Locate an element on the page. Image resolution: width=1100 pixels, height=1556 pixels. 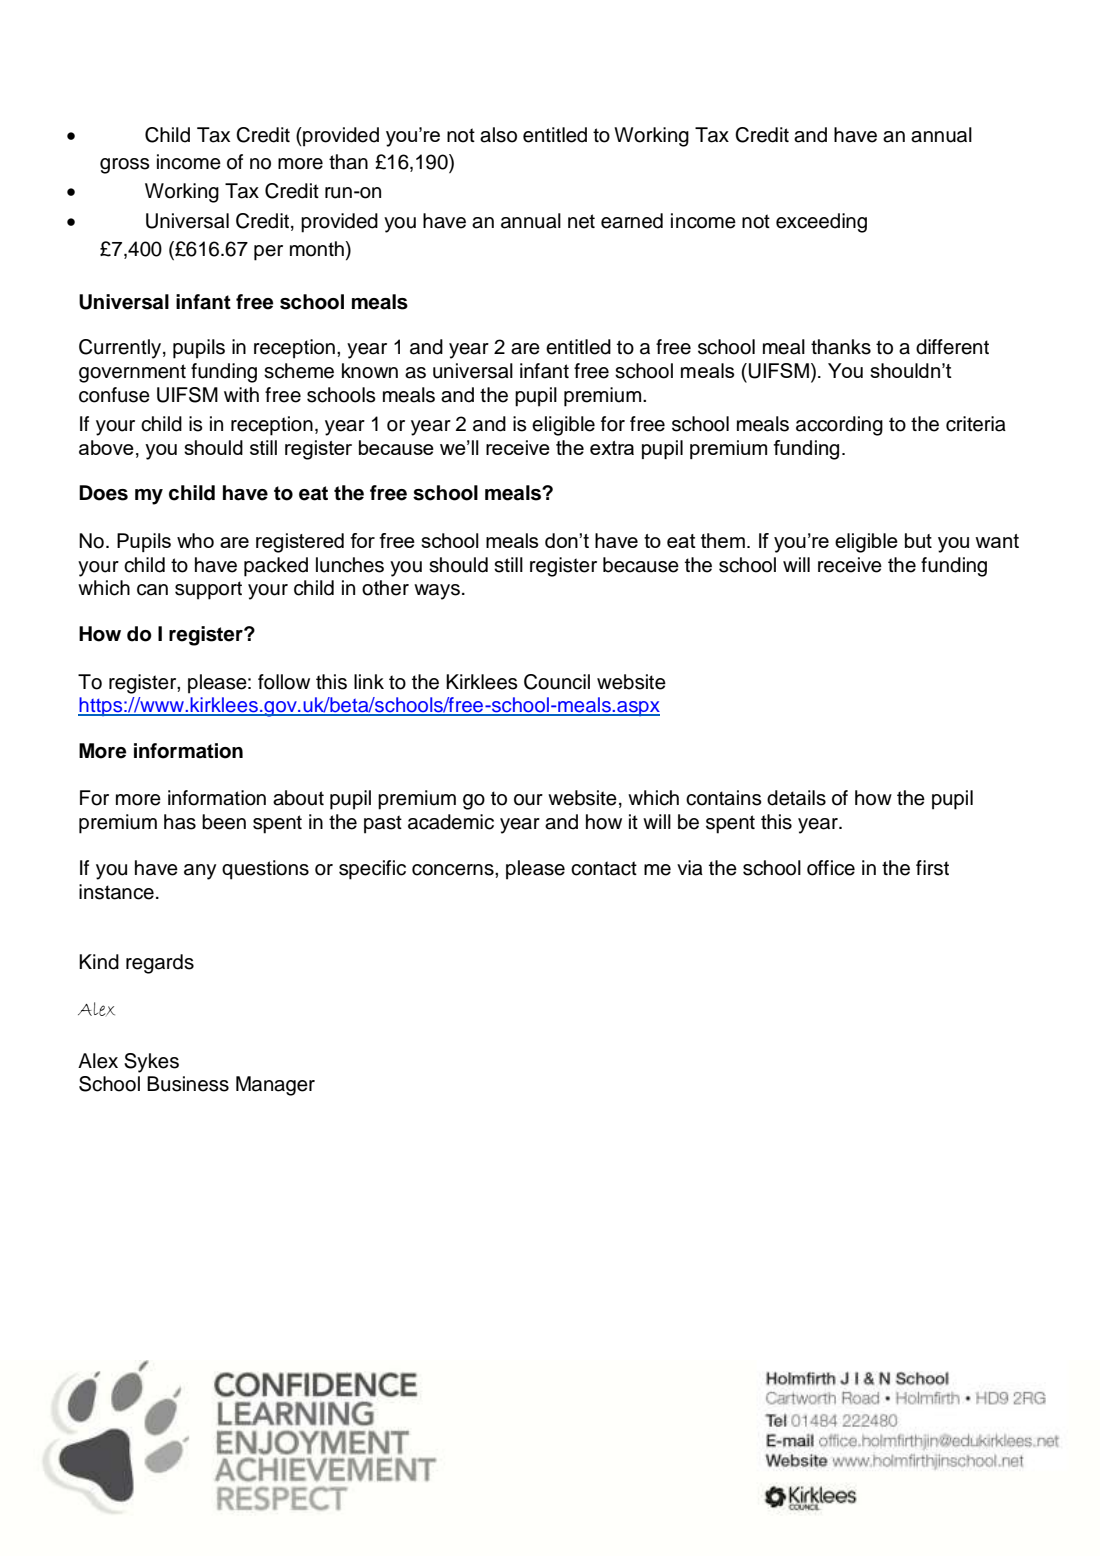
also is located at coordinates (498, 135).
